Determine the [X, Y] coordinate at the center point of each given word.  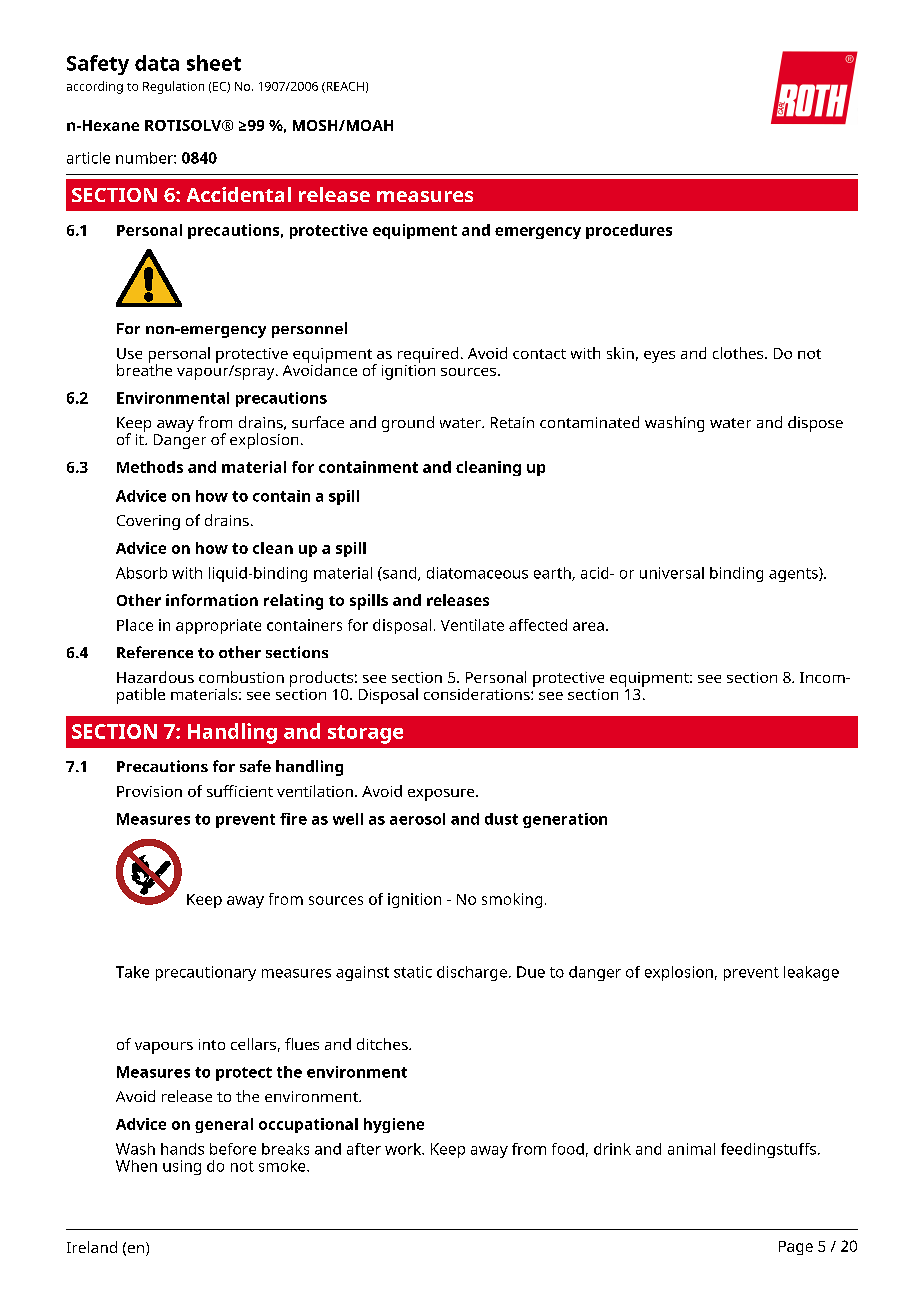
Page [796, 1248]
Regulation [173, 87]
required [428, 355]
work [404, 1149]
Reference [155, 652]
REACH [344, 87]
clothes [739, 353]
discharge [472, 973]
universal [672, 573]
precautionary [206, 973]
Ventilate [472, 625]
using [182, 1167]
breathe [144, 369]
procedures [629, 231]
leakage [811, 973]
